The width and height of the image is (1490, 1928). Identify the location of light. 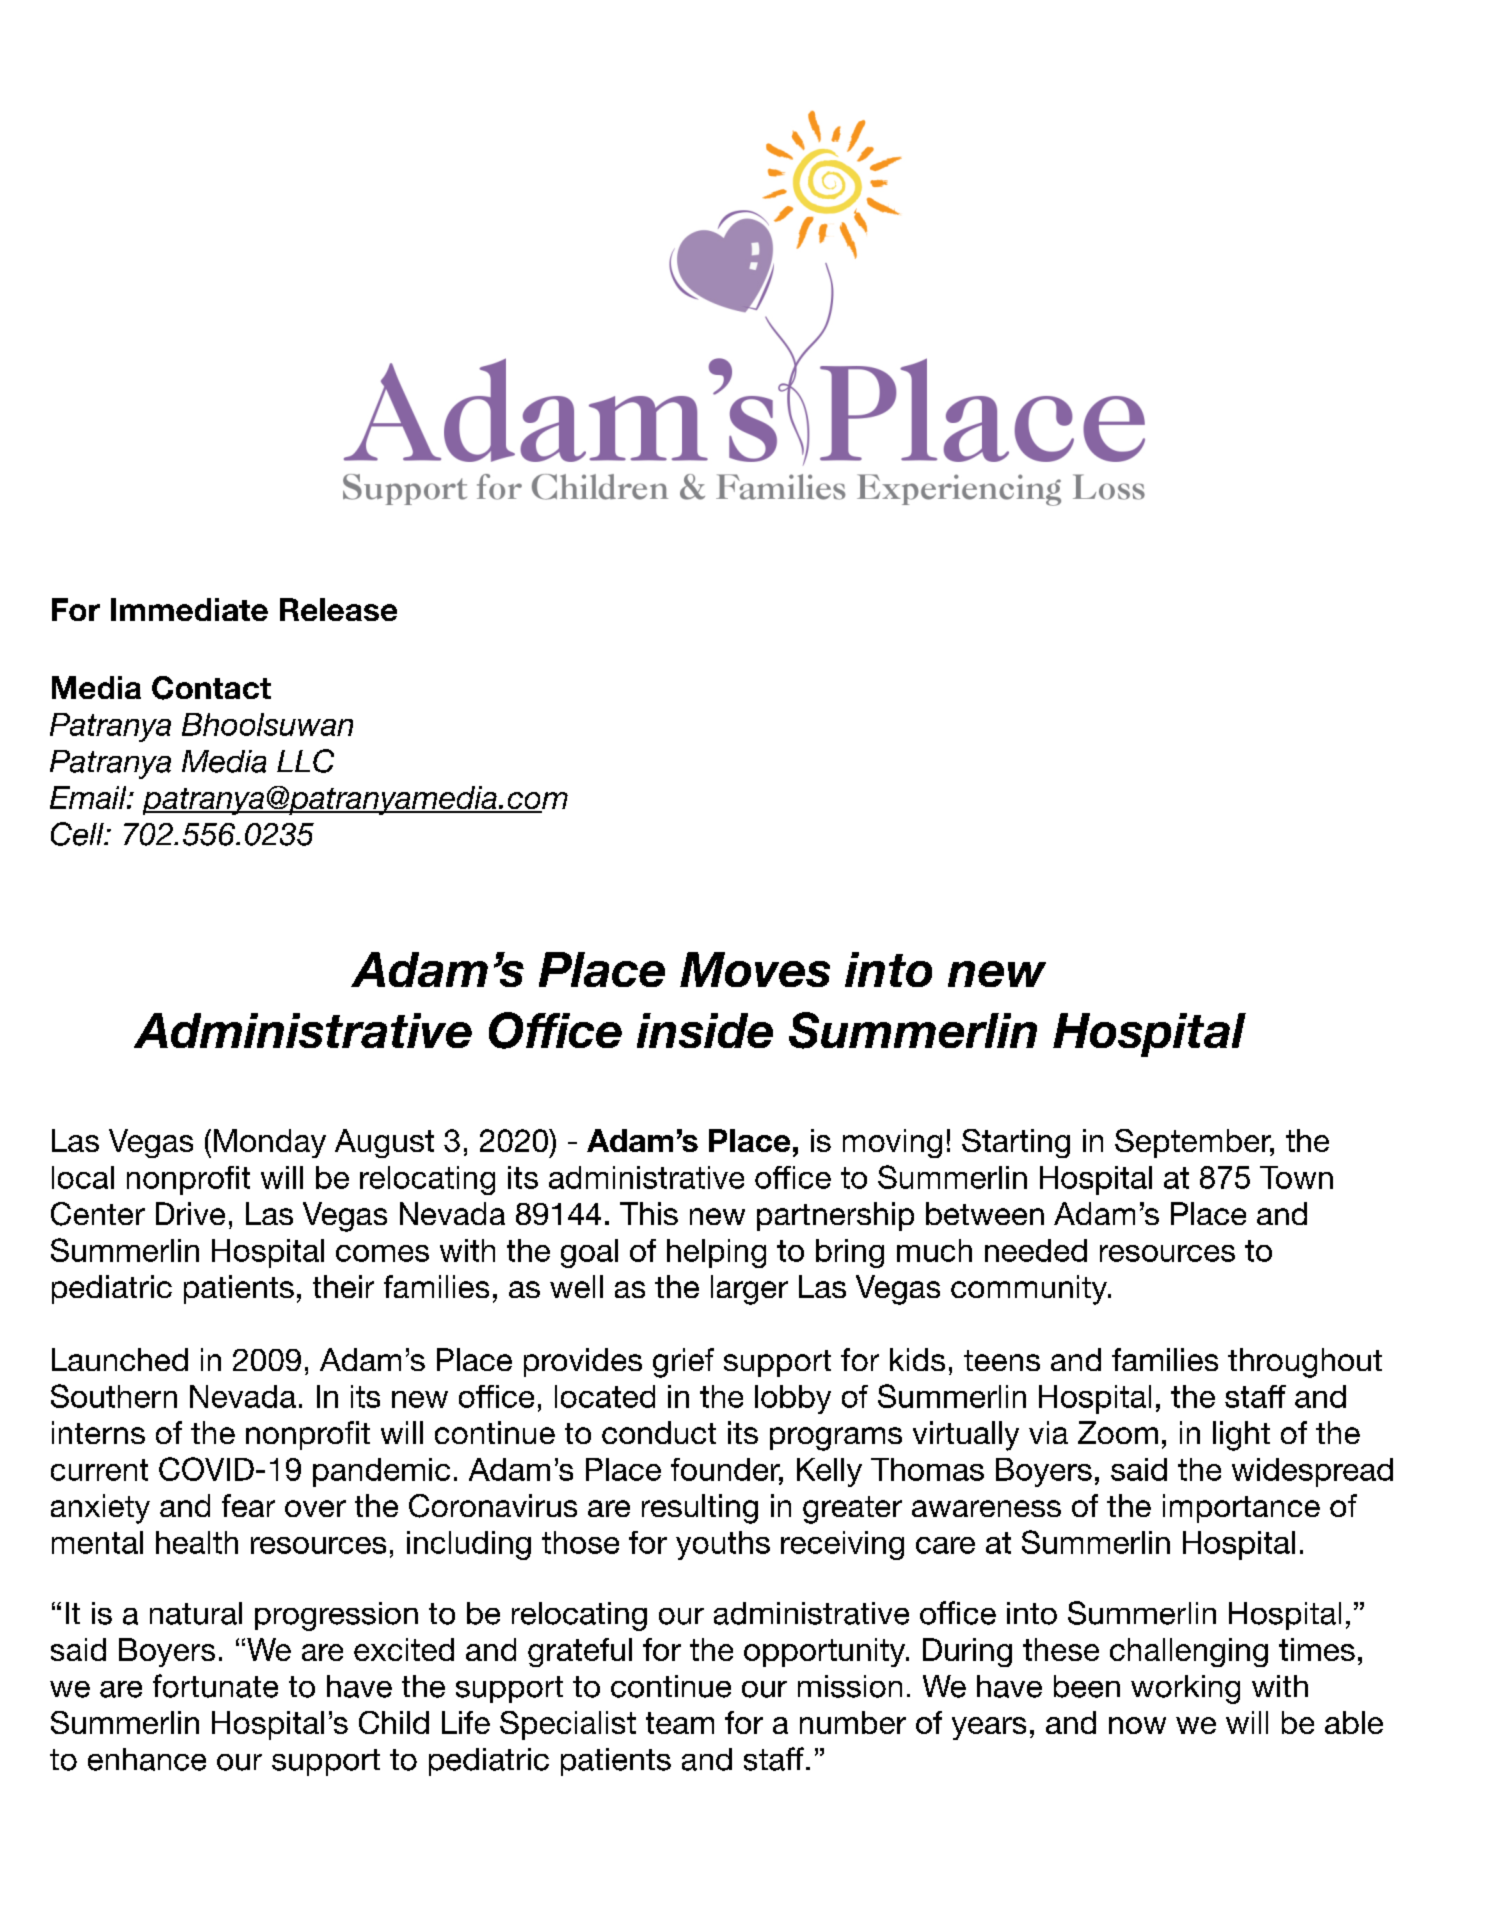
(1241, 1436).
